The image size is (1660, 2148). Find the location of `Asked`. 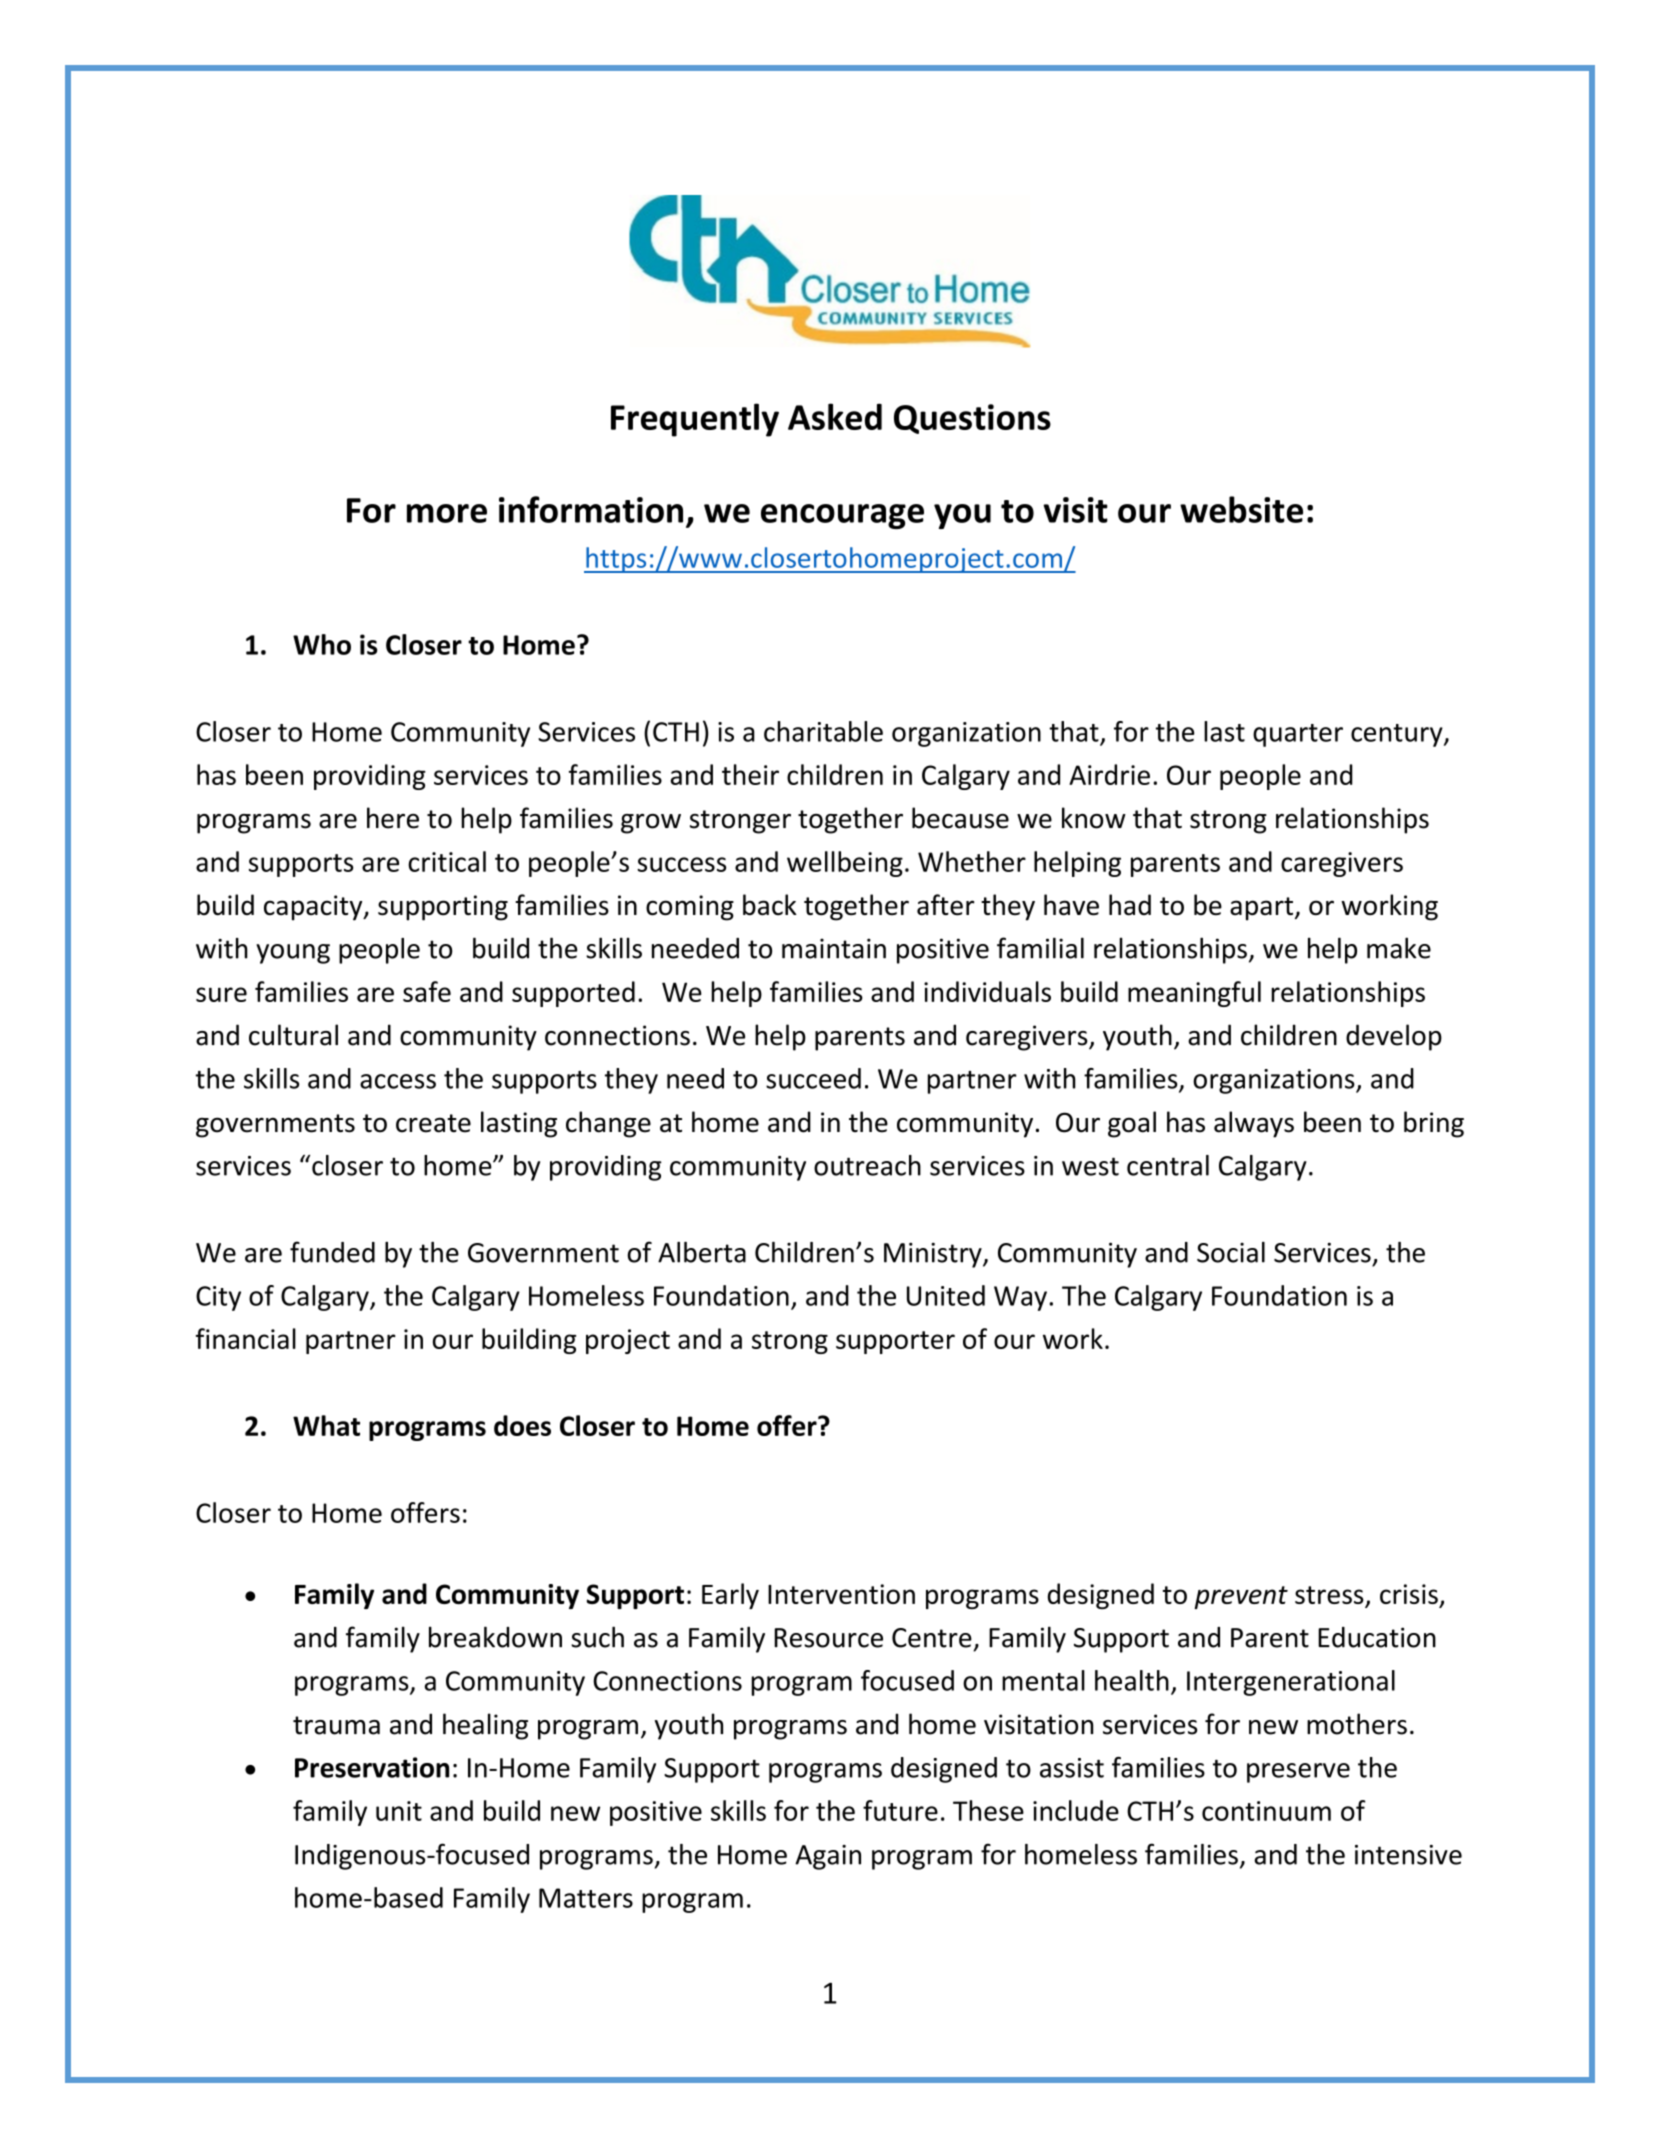

Asked is located at coordinates (835, 416).
